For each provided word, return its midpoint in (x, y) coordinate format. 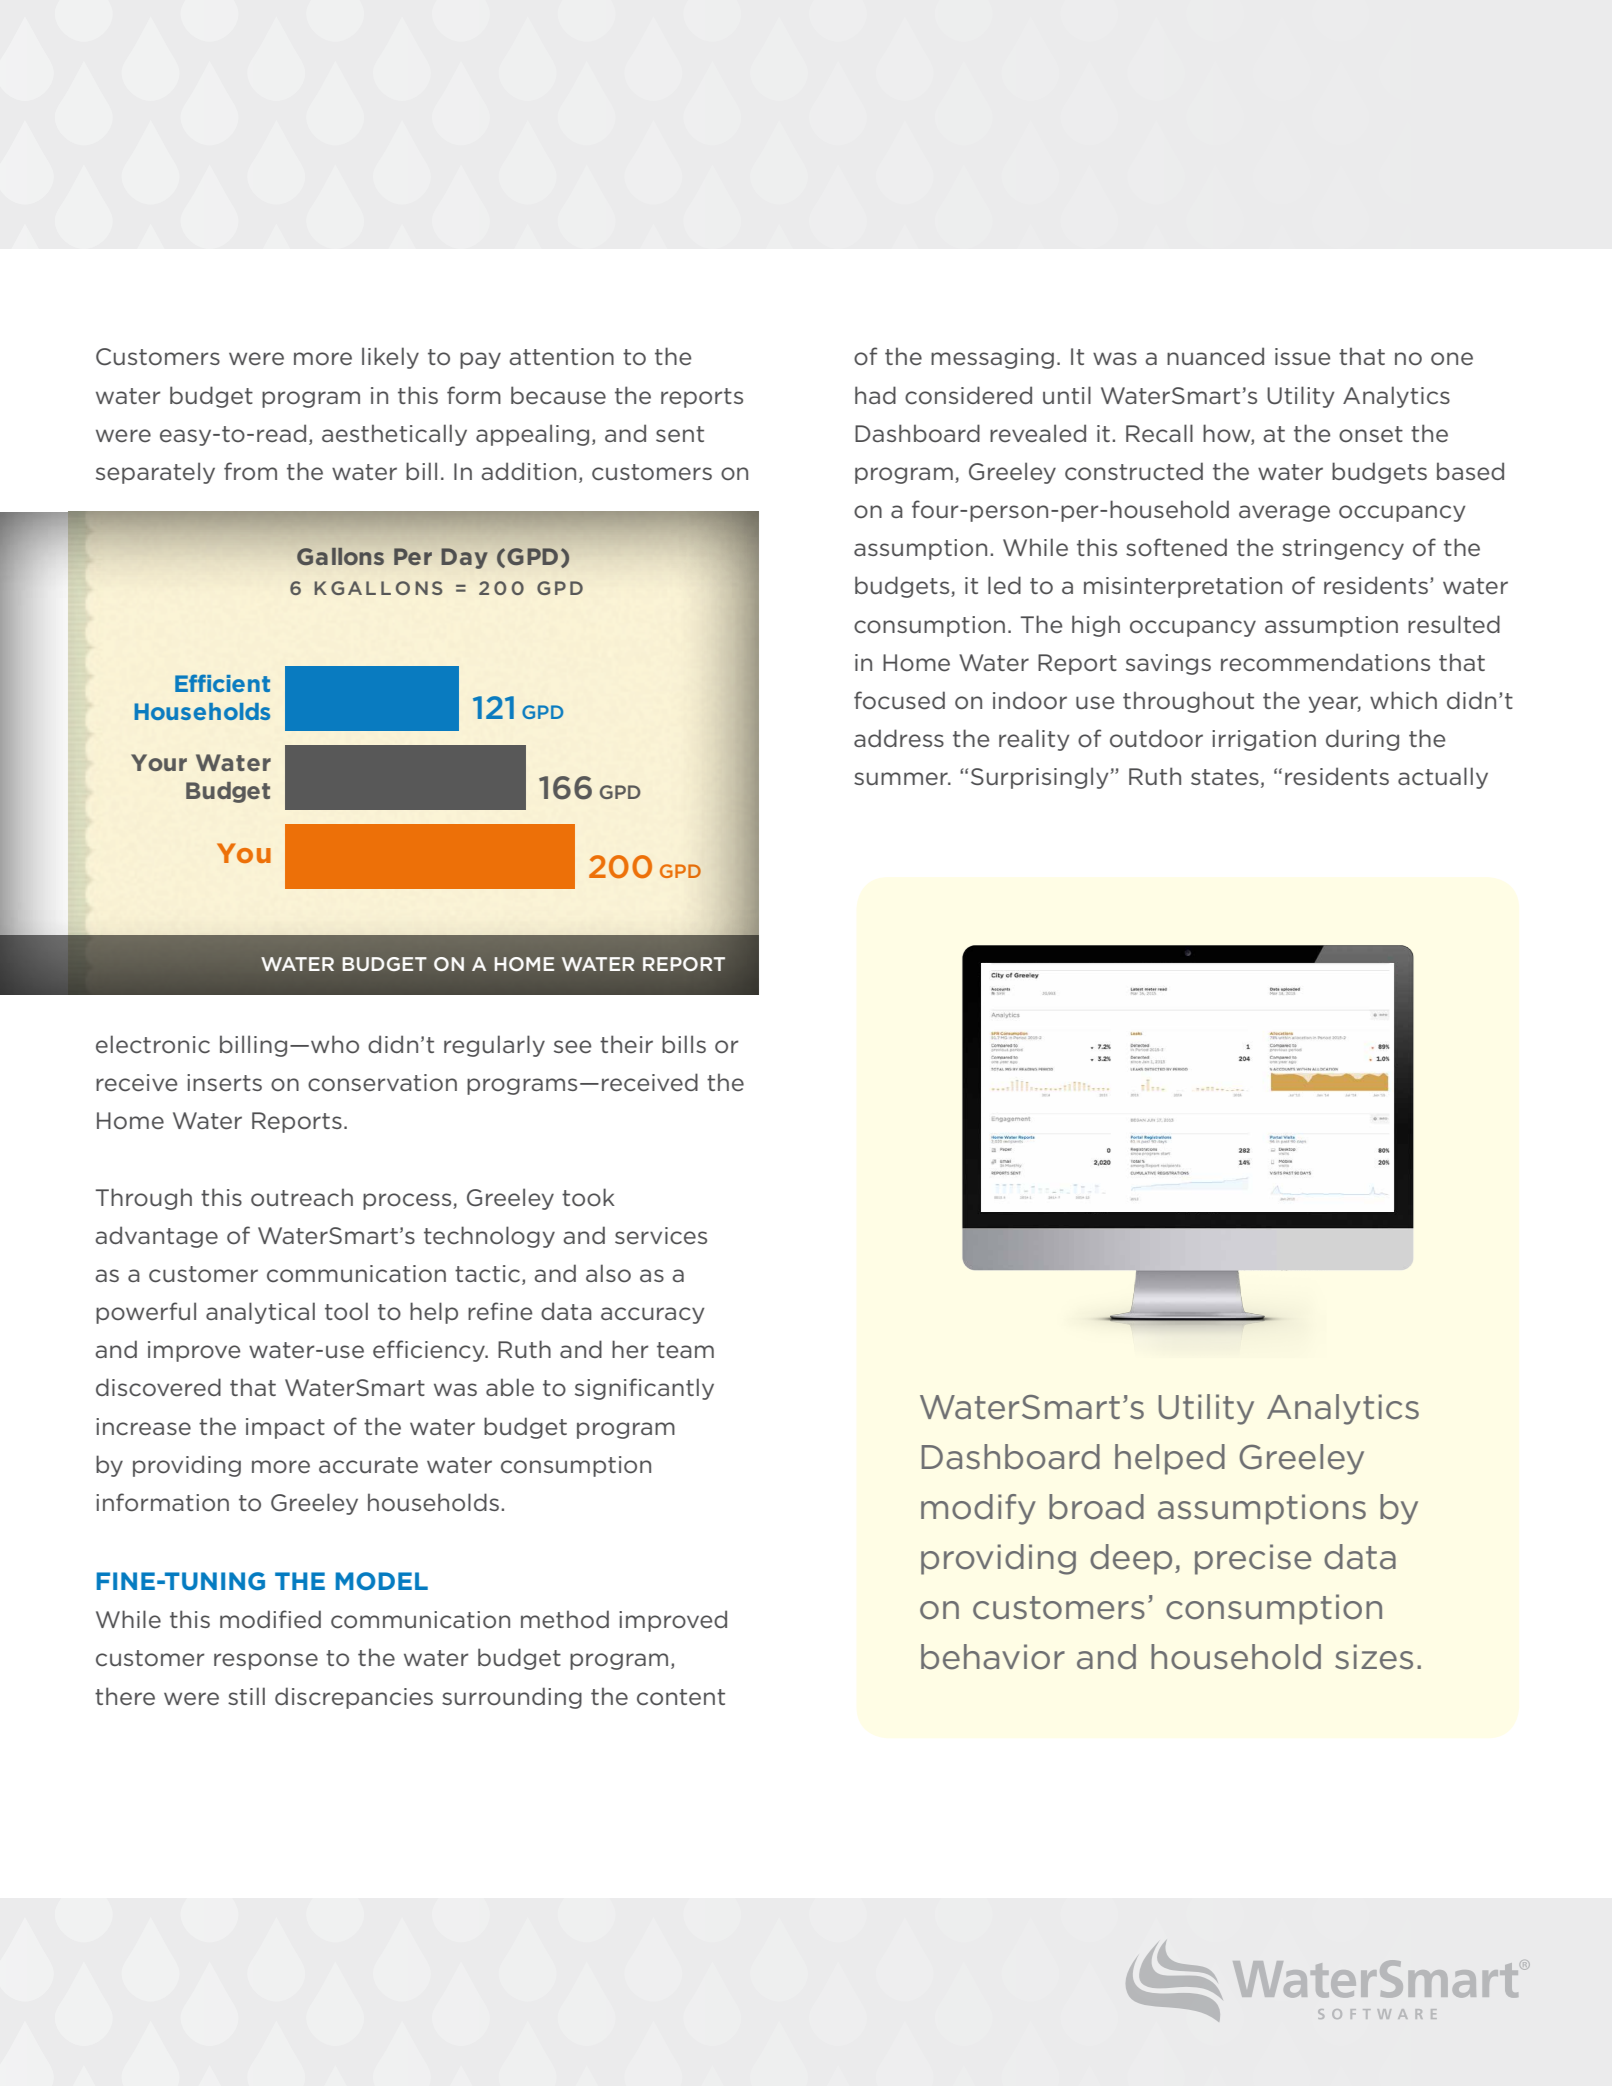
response (266, 1661)
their (626, 1044)
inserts (224, 1083)
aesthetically (394, 435)
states (1225, 777)
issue (1302, 357)
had (875, 395)
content (681, 1697)
